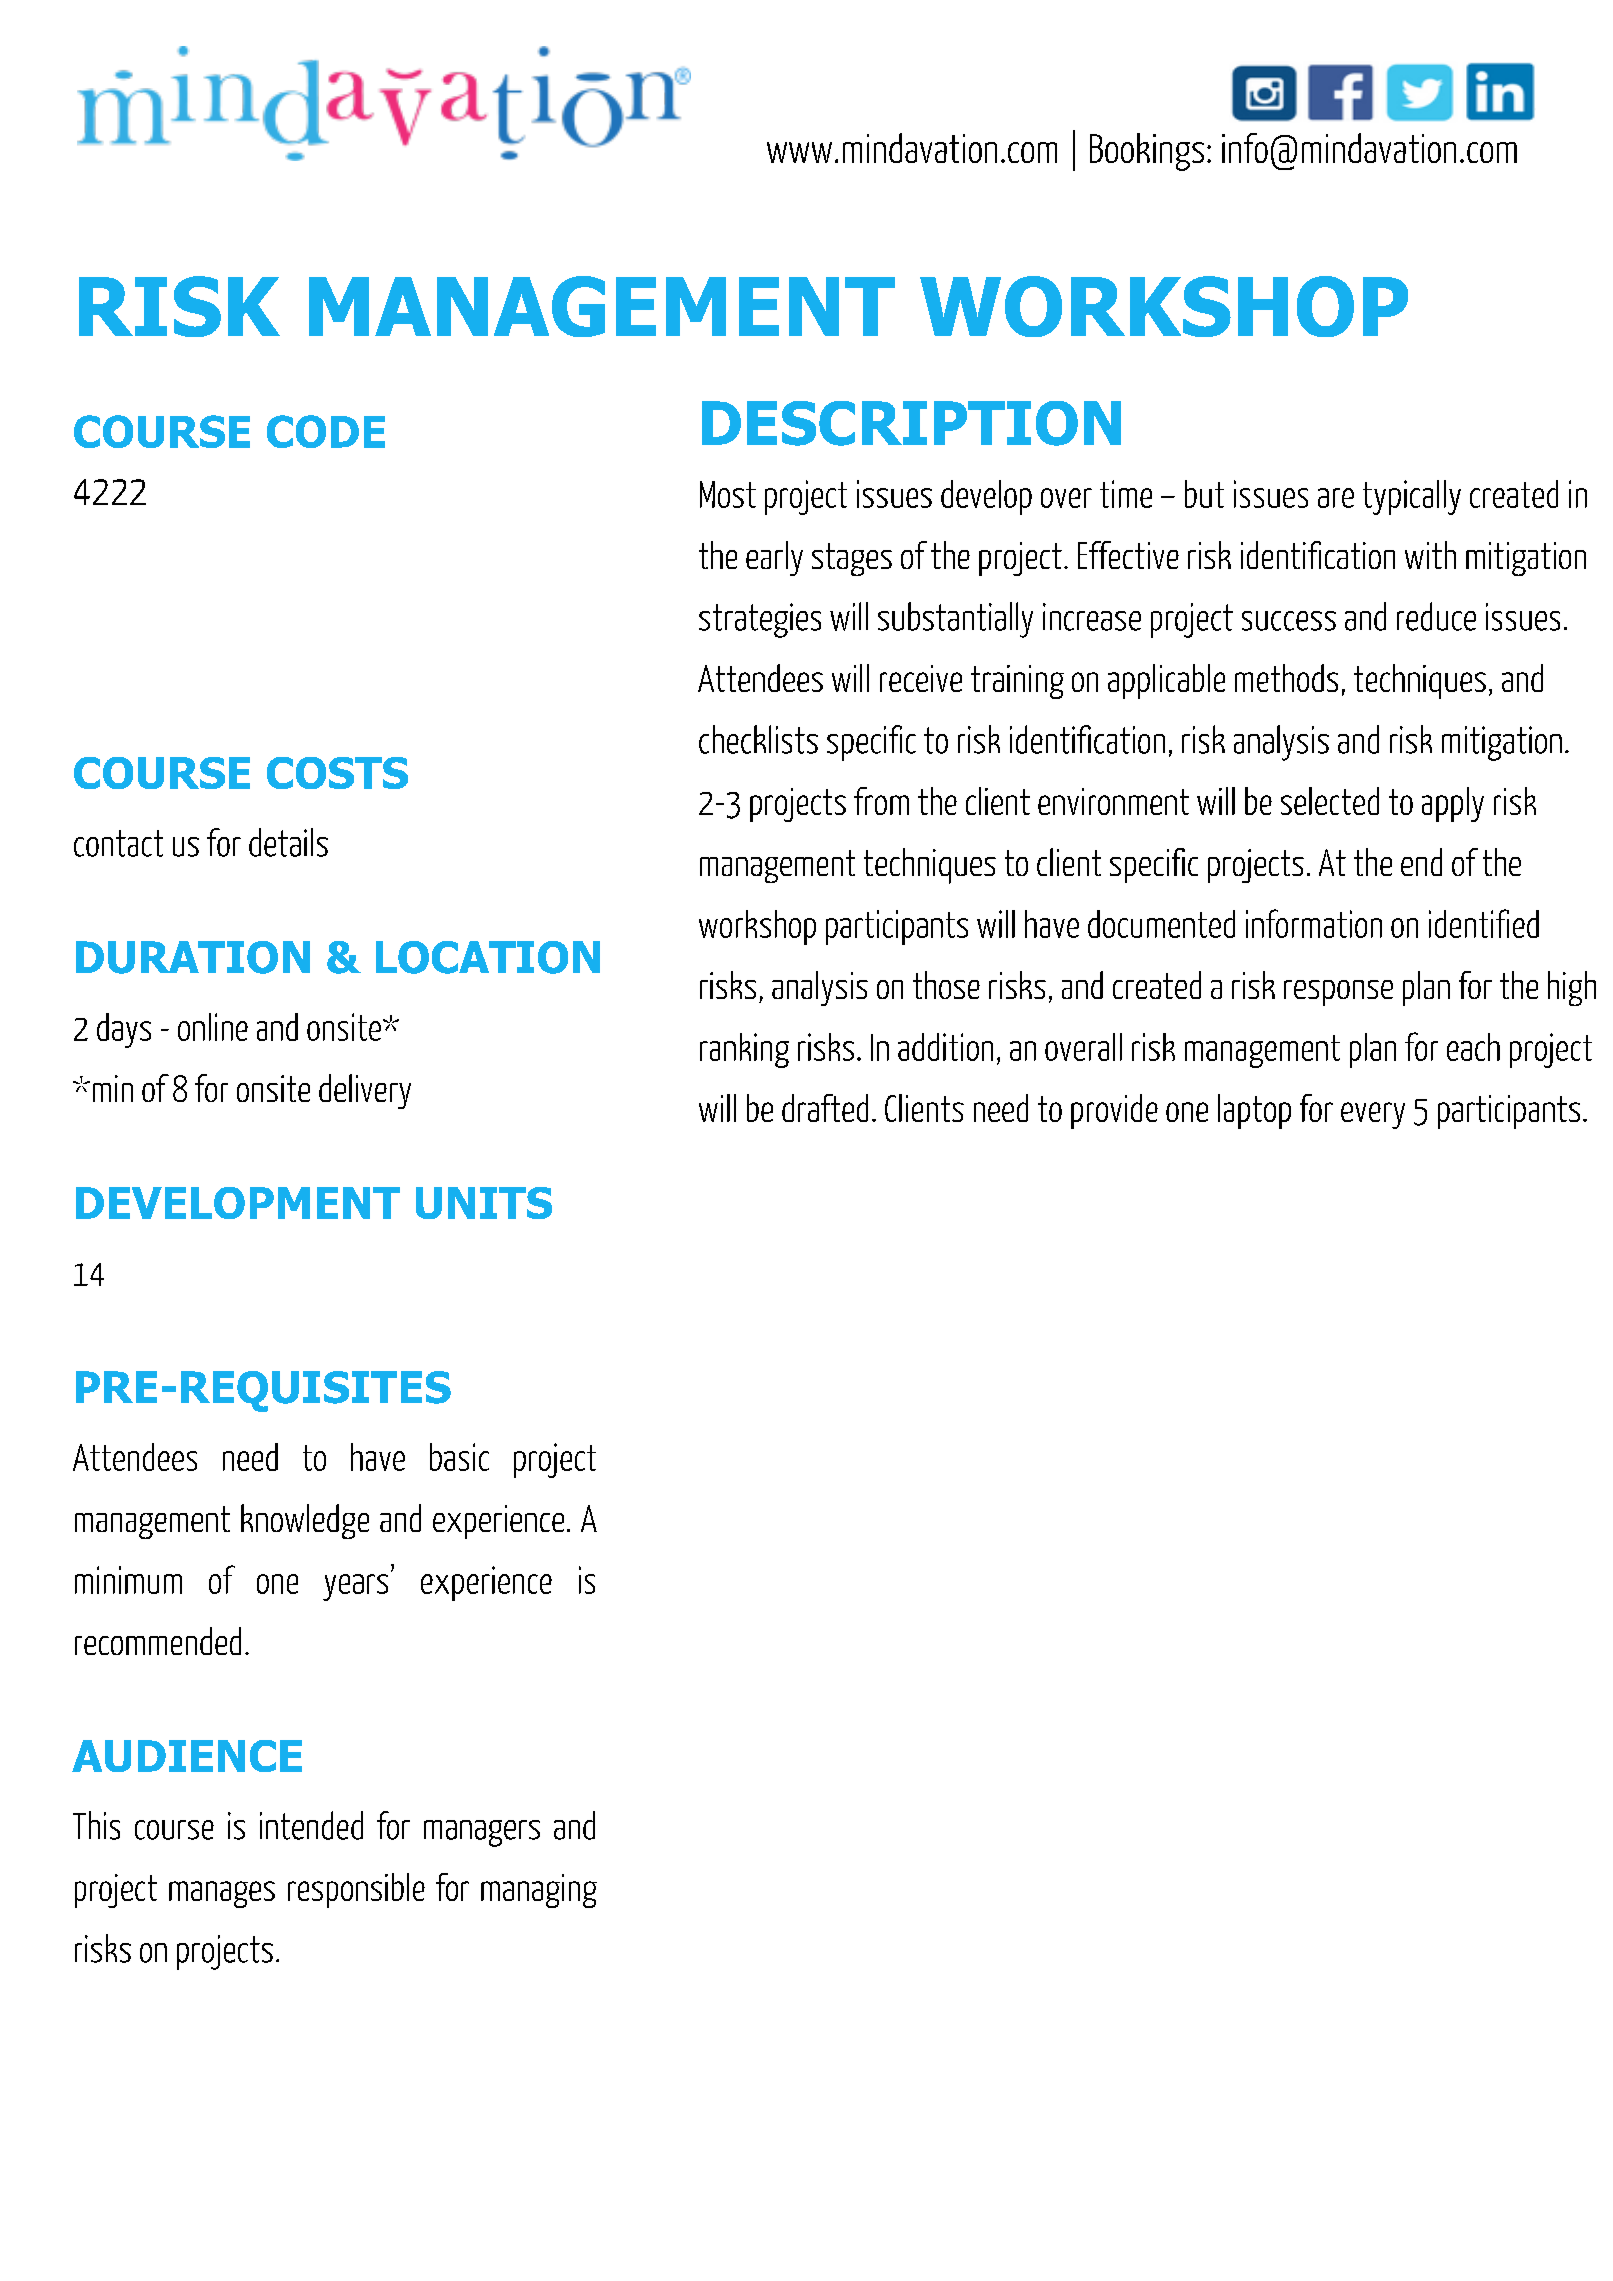  What do you see at coordinates (1147, 152) in the screenshot?
I see `Bookings` at bounding box center [1147, 152].
